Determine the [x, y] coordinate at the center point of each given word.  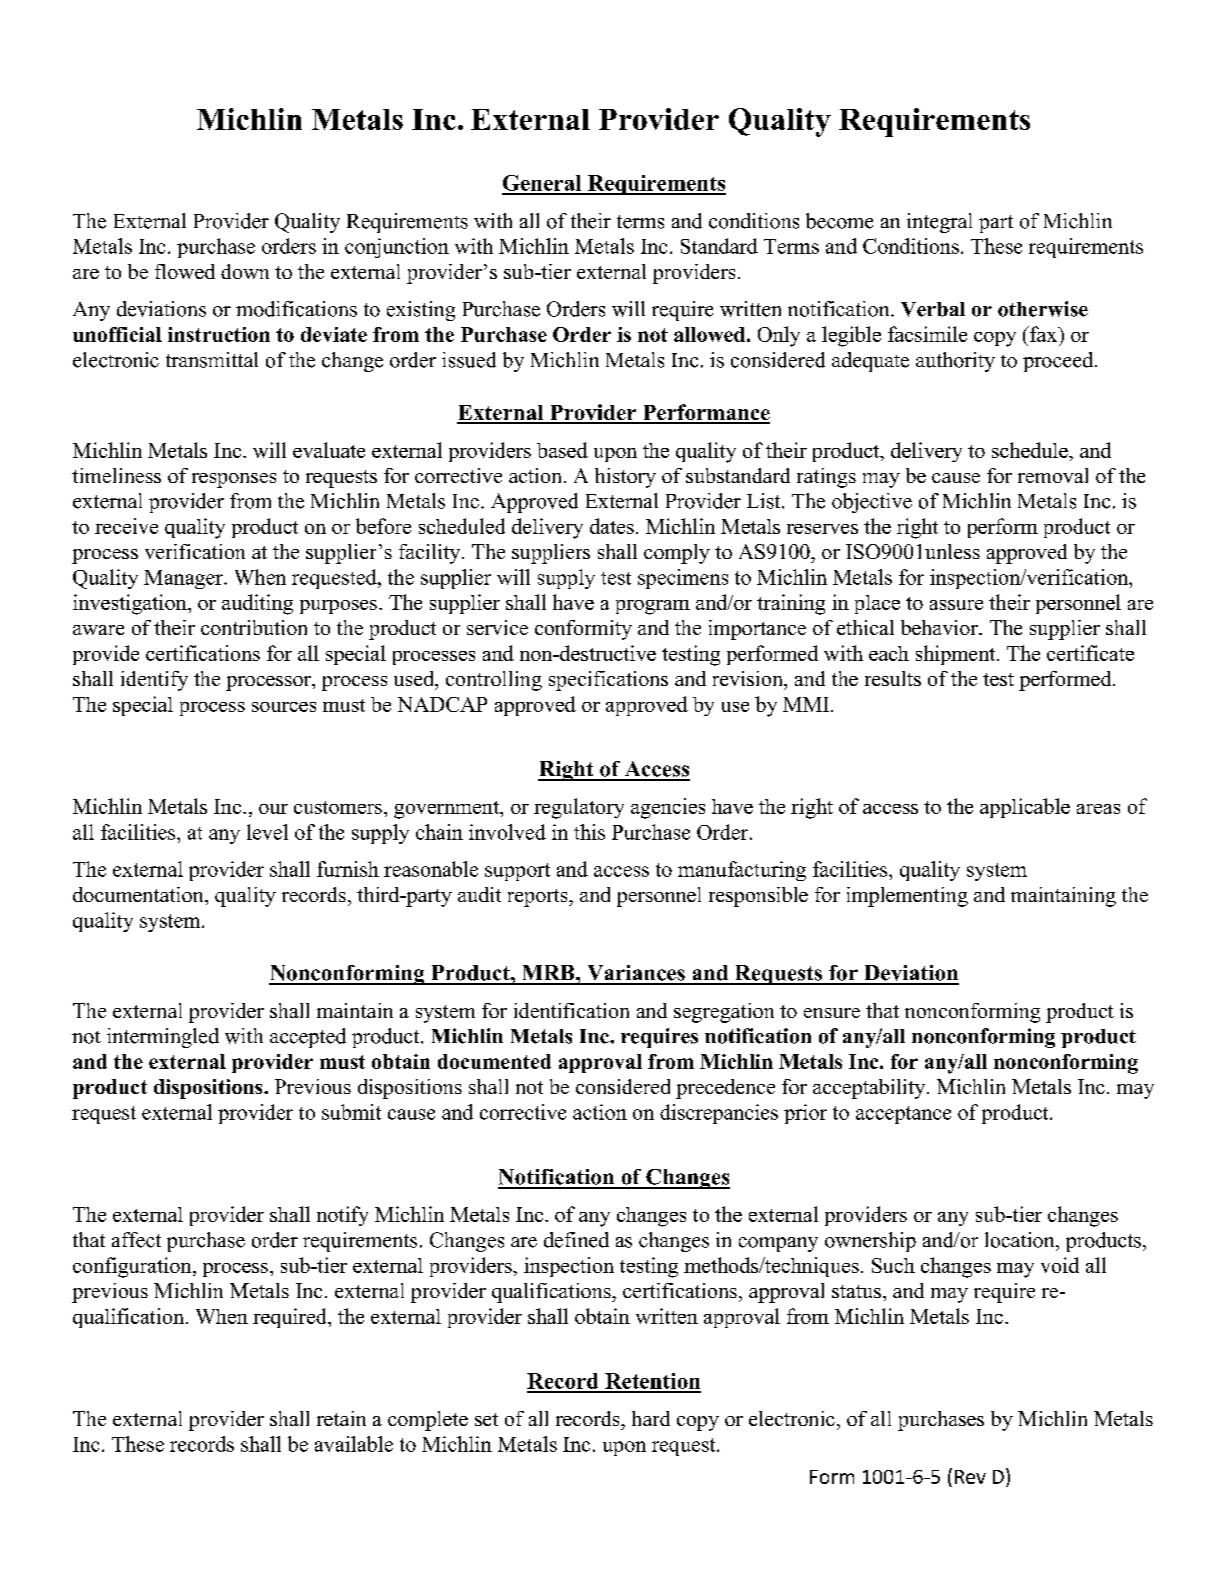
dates [612, 526]
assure [956, 605]
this [589, 832]
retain [341, 1418]
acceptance [903, 1115]
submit [351, 1112]
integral [939, 223]
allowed [711, 334]
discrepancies [719, 1114]
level [267, 832]
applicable [1025, 808]
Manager [184, 579]
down [245, 271]
